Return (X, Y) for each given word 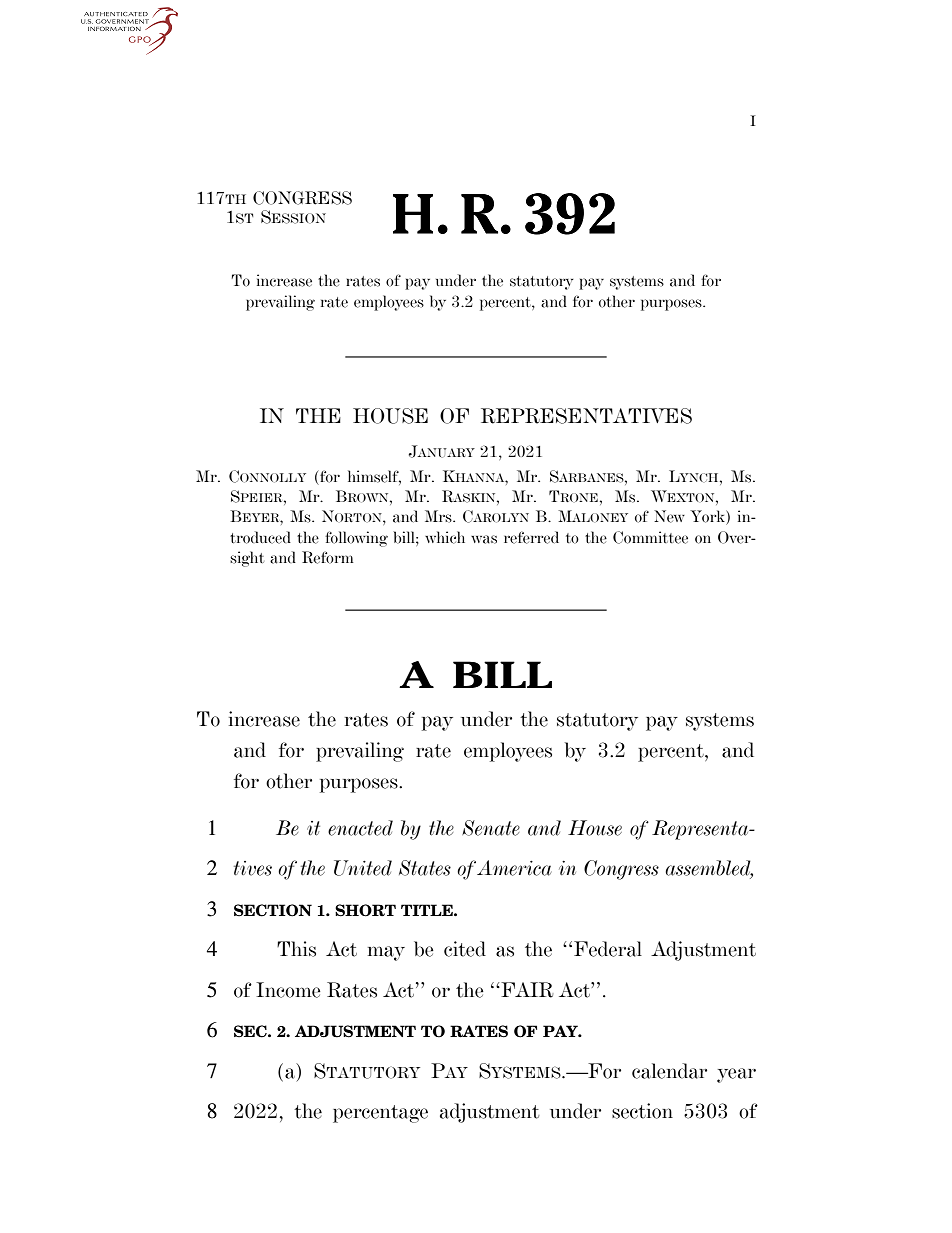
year (736, 1075)
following (356, 539)
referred (531, 537)
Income (288, 990)
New (669, 516)
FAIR (526, 990)
